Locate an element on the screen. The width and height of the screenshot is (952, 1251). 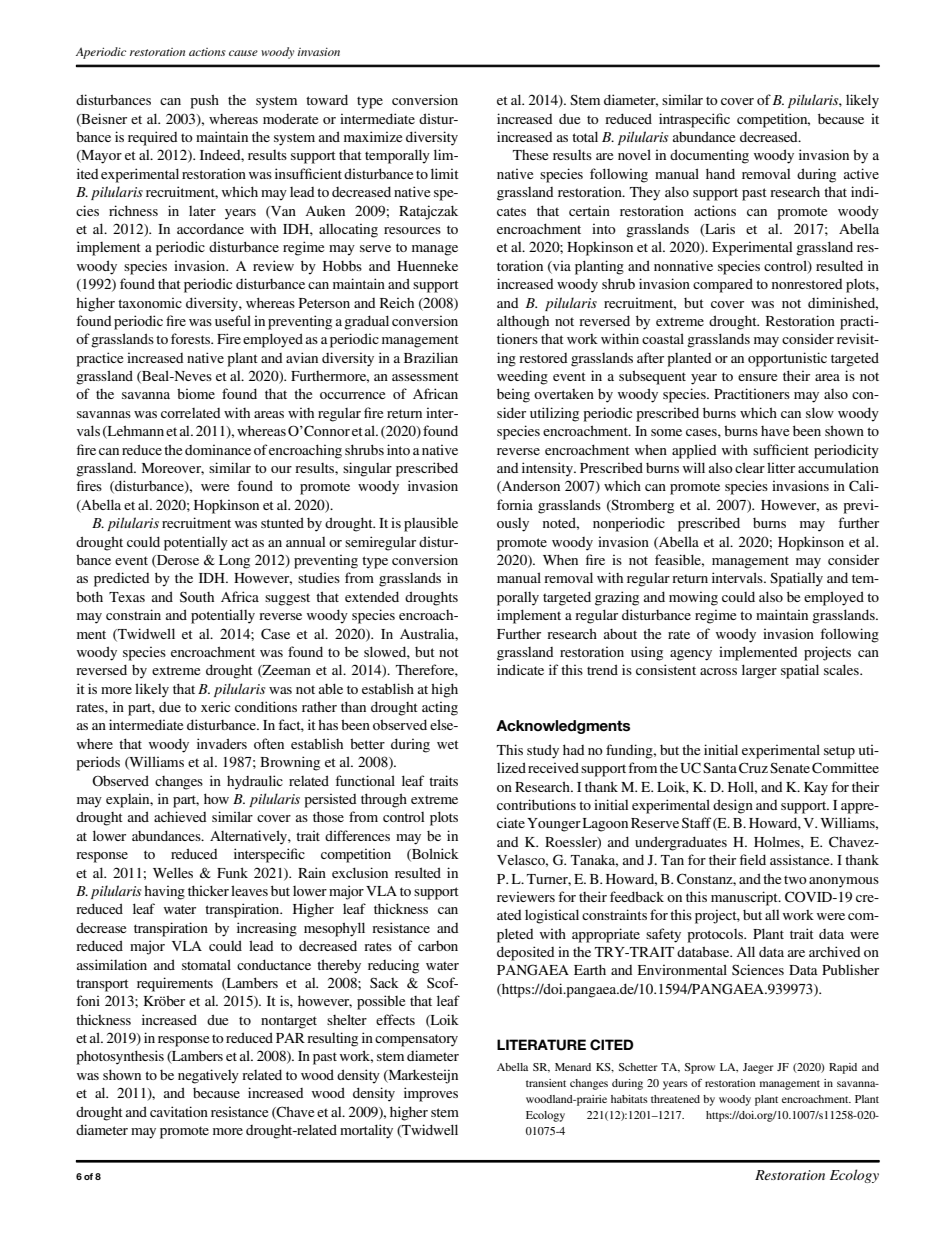
intensity is located at coordinates (548, 469).
